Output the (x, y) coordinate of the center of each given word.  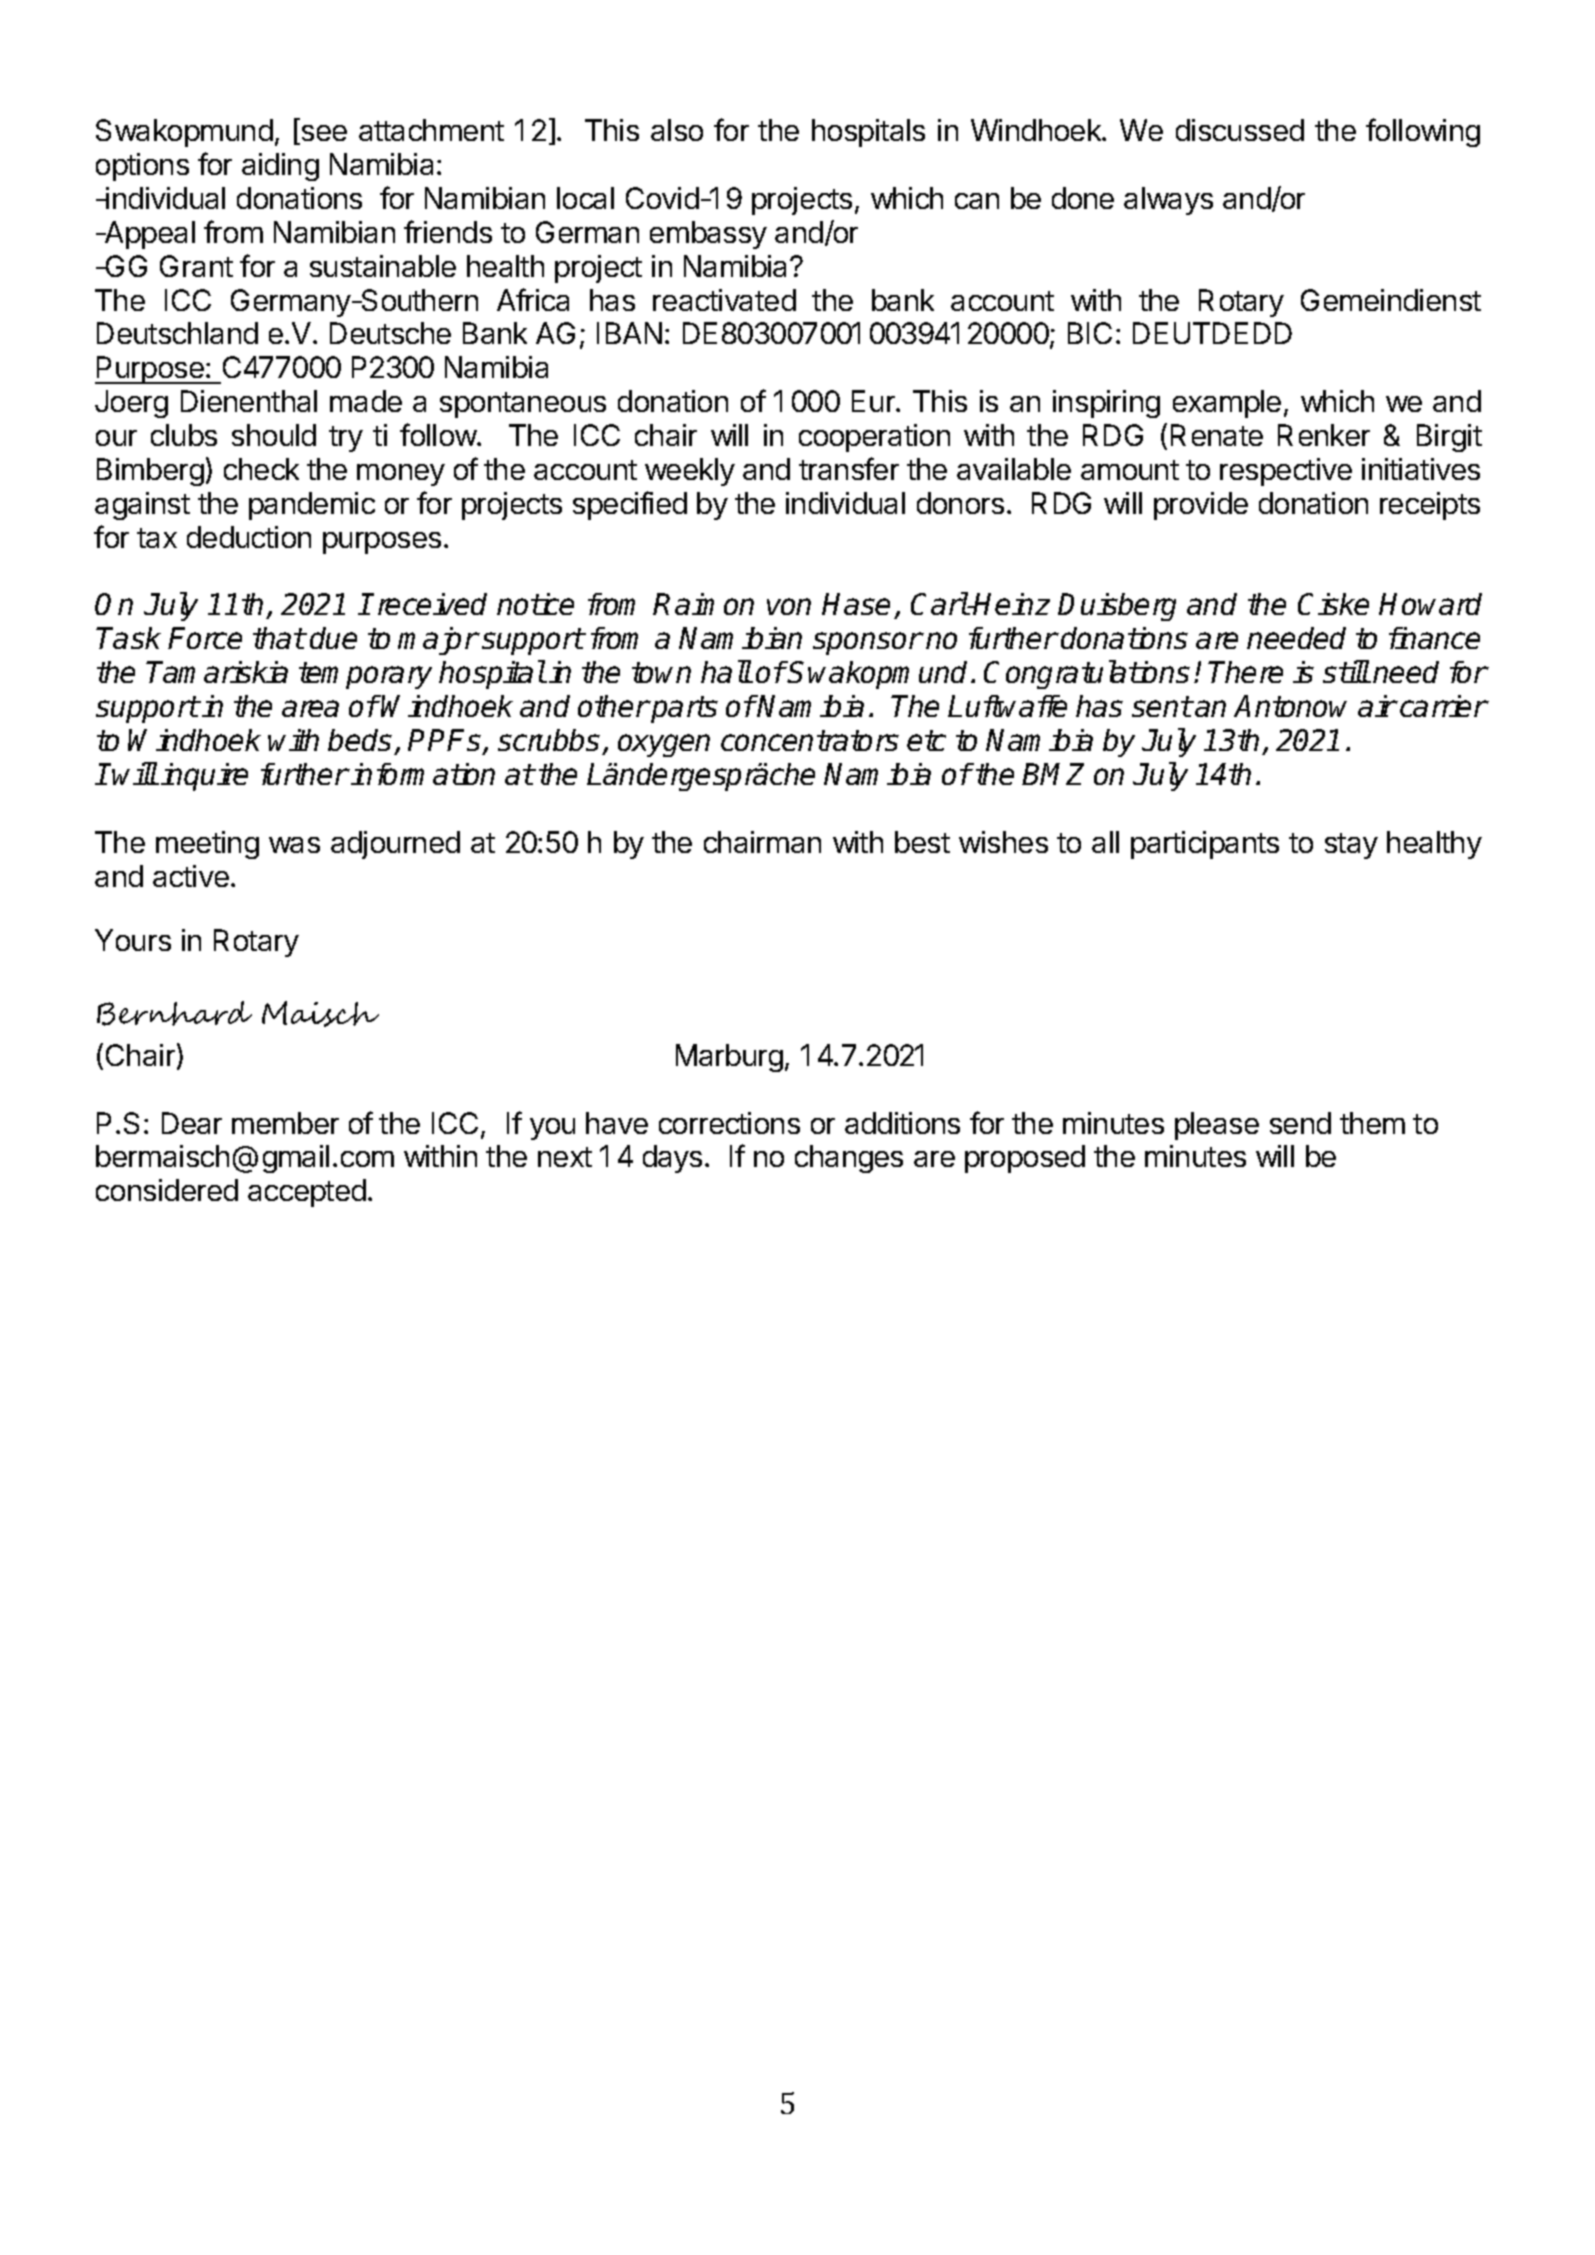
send (1300, 1123)
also (677, 130)
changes (849, 1159)
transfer (849, 468)
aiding (280, 167)
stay (1351, 846)
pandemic (312, 506)
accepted (307, 1193)
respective (1286, 472)
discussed (1240, 130)
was (294, 845)
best (922, 842)
